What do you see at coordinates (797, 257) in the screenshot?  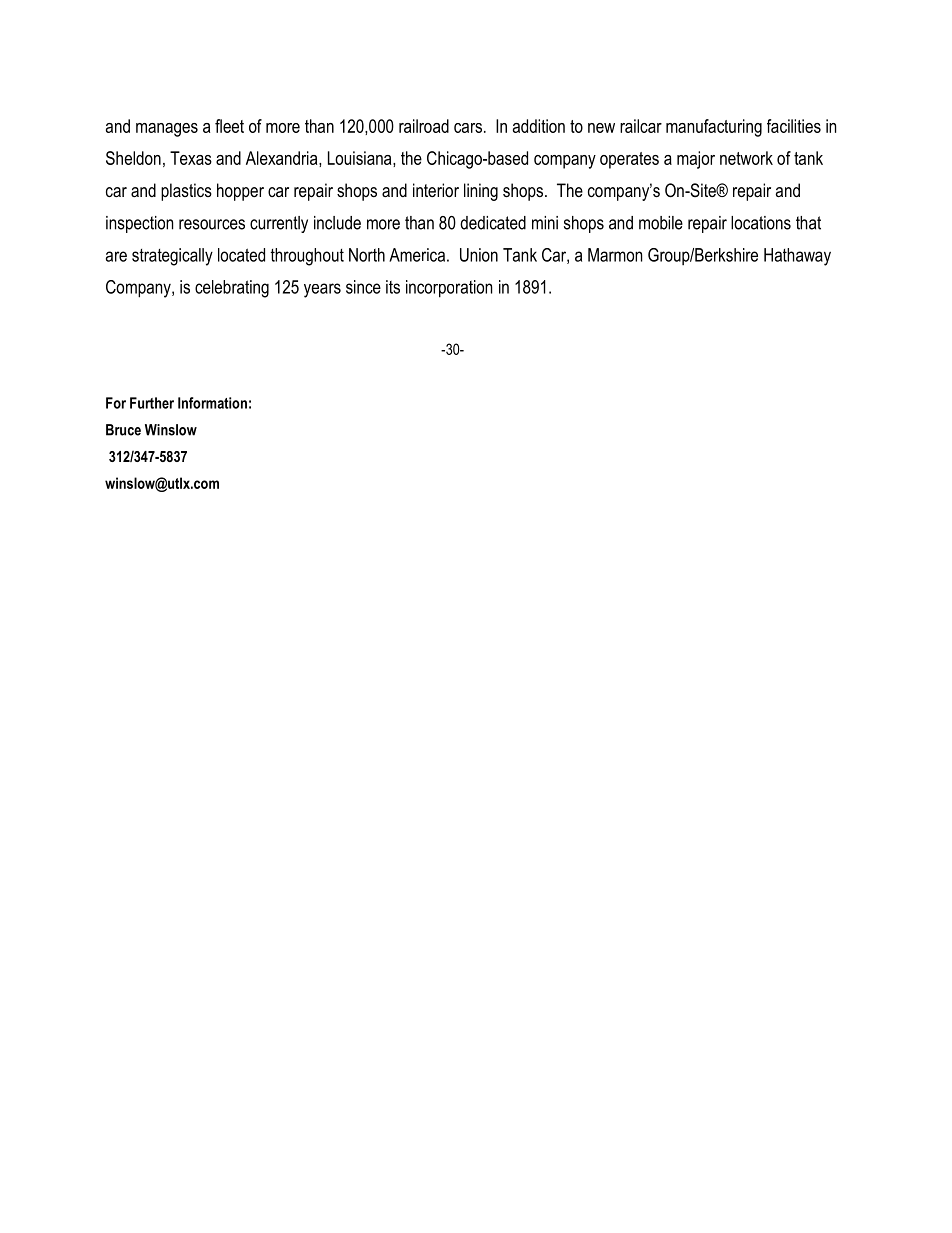 I see `Hathaway` at bounding box center [797, 257].
